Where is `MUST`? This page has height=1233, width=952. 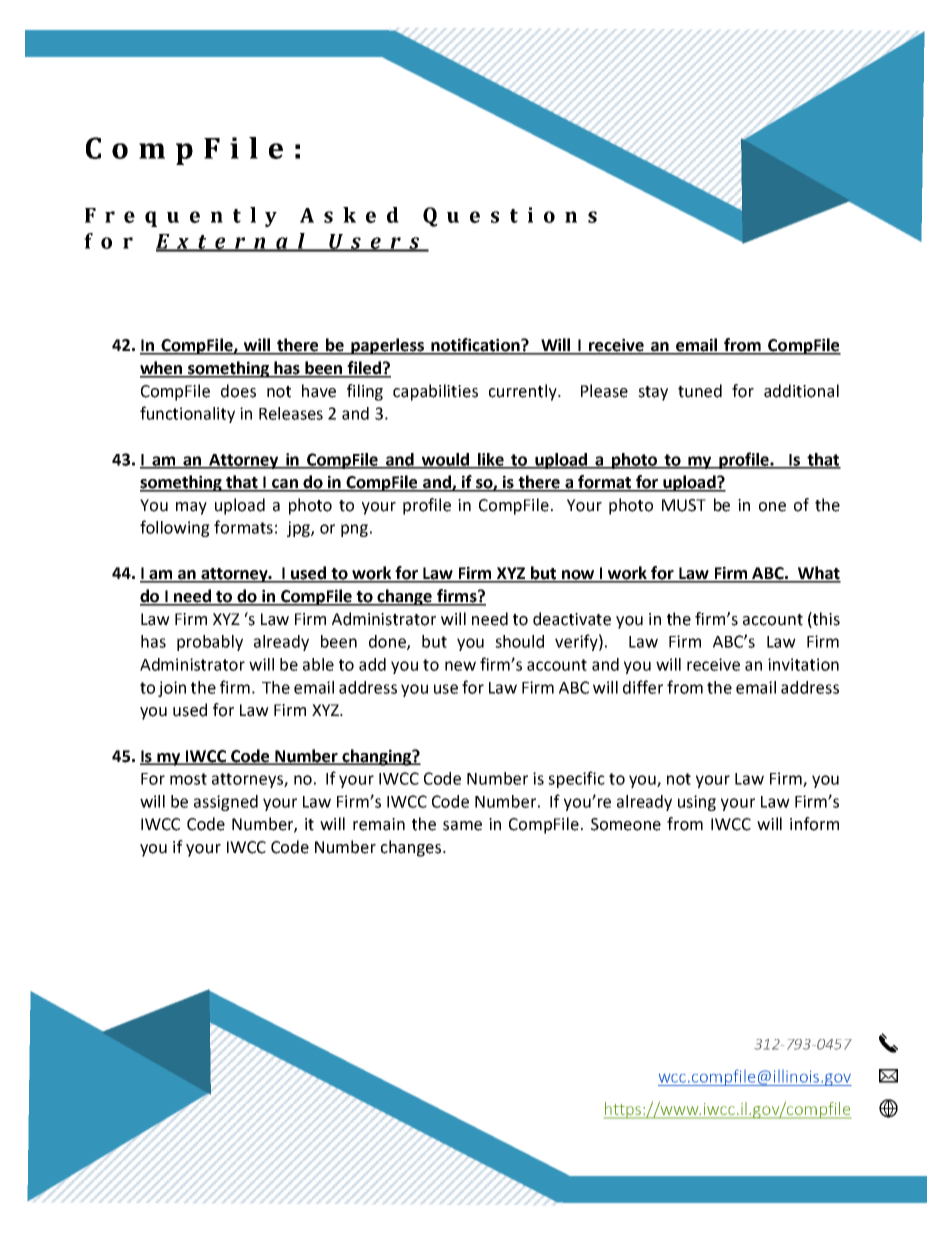 MUST is located at coordinates (684, 505).
